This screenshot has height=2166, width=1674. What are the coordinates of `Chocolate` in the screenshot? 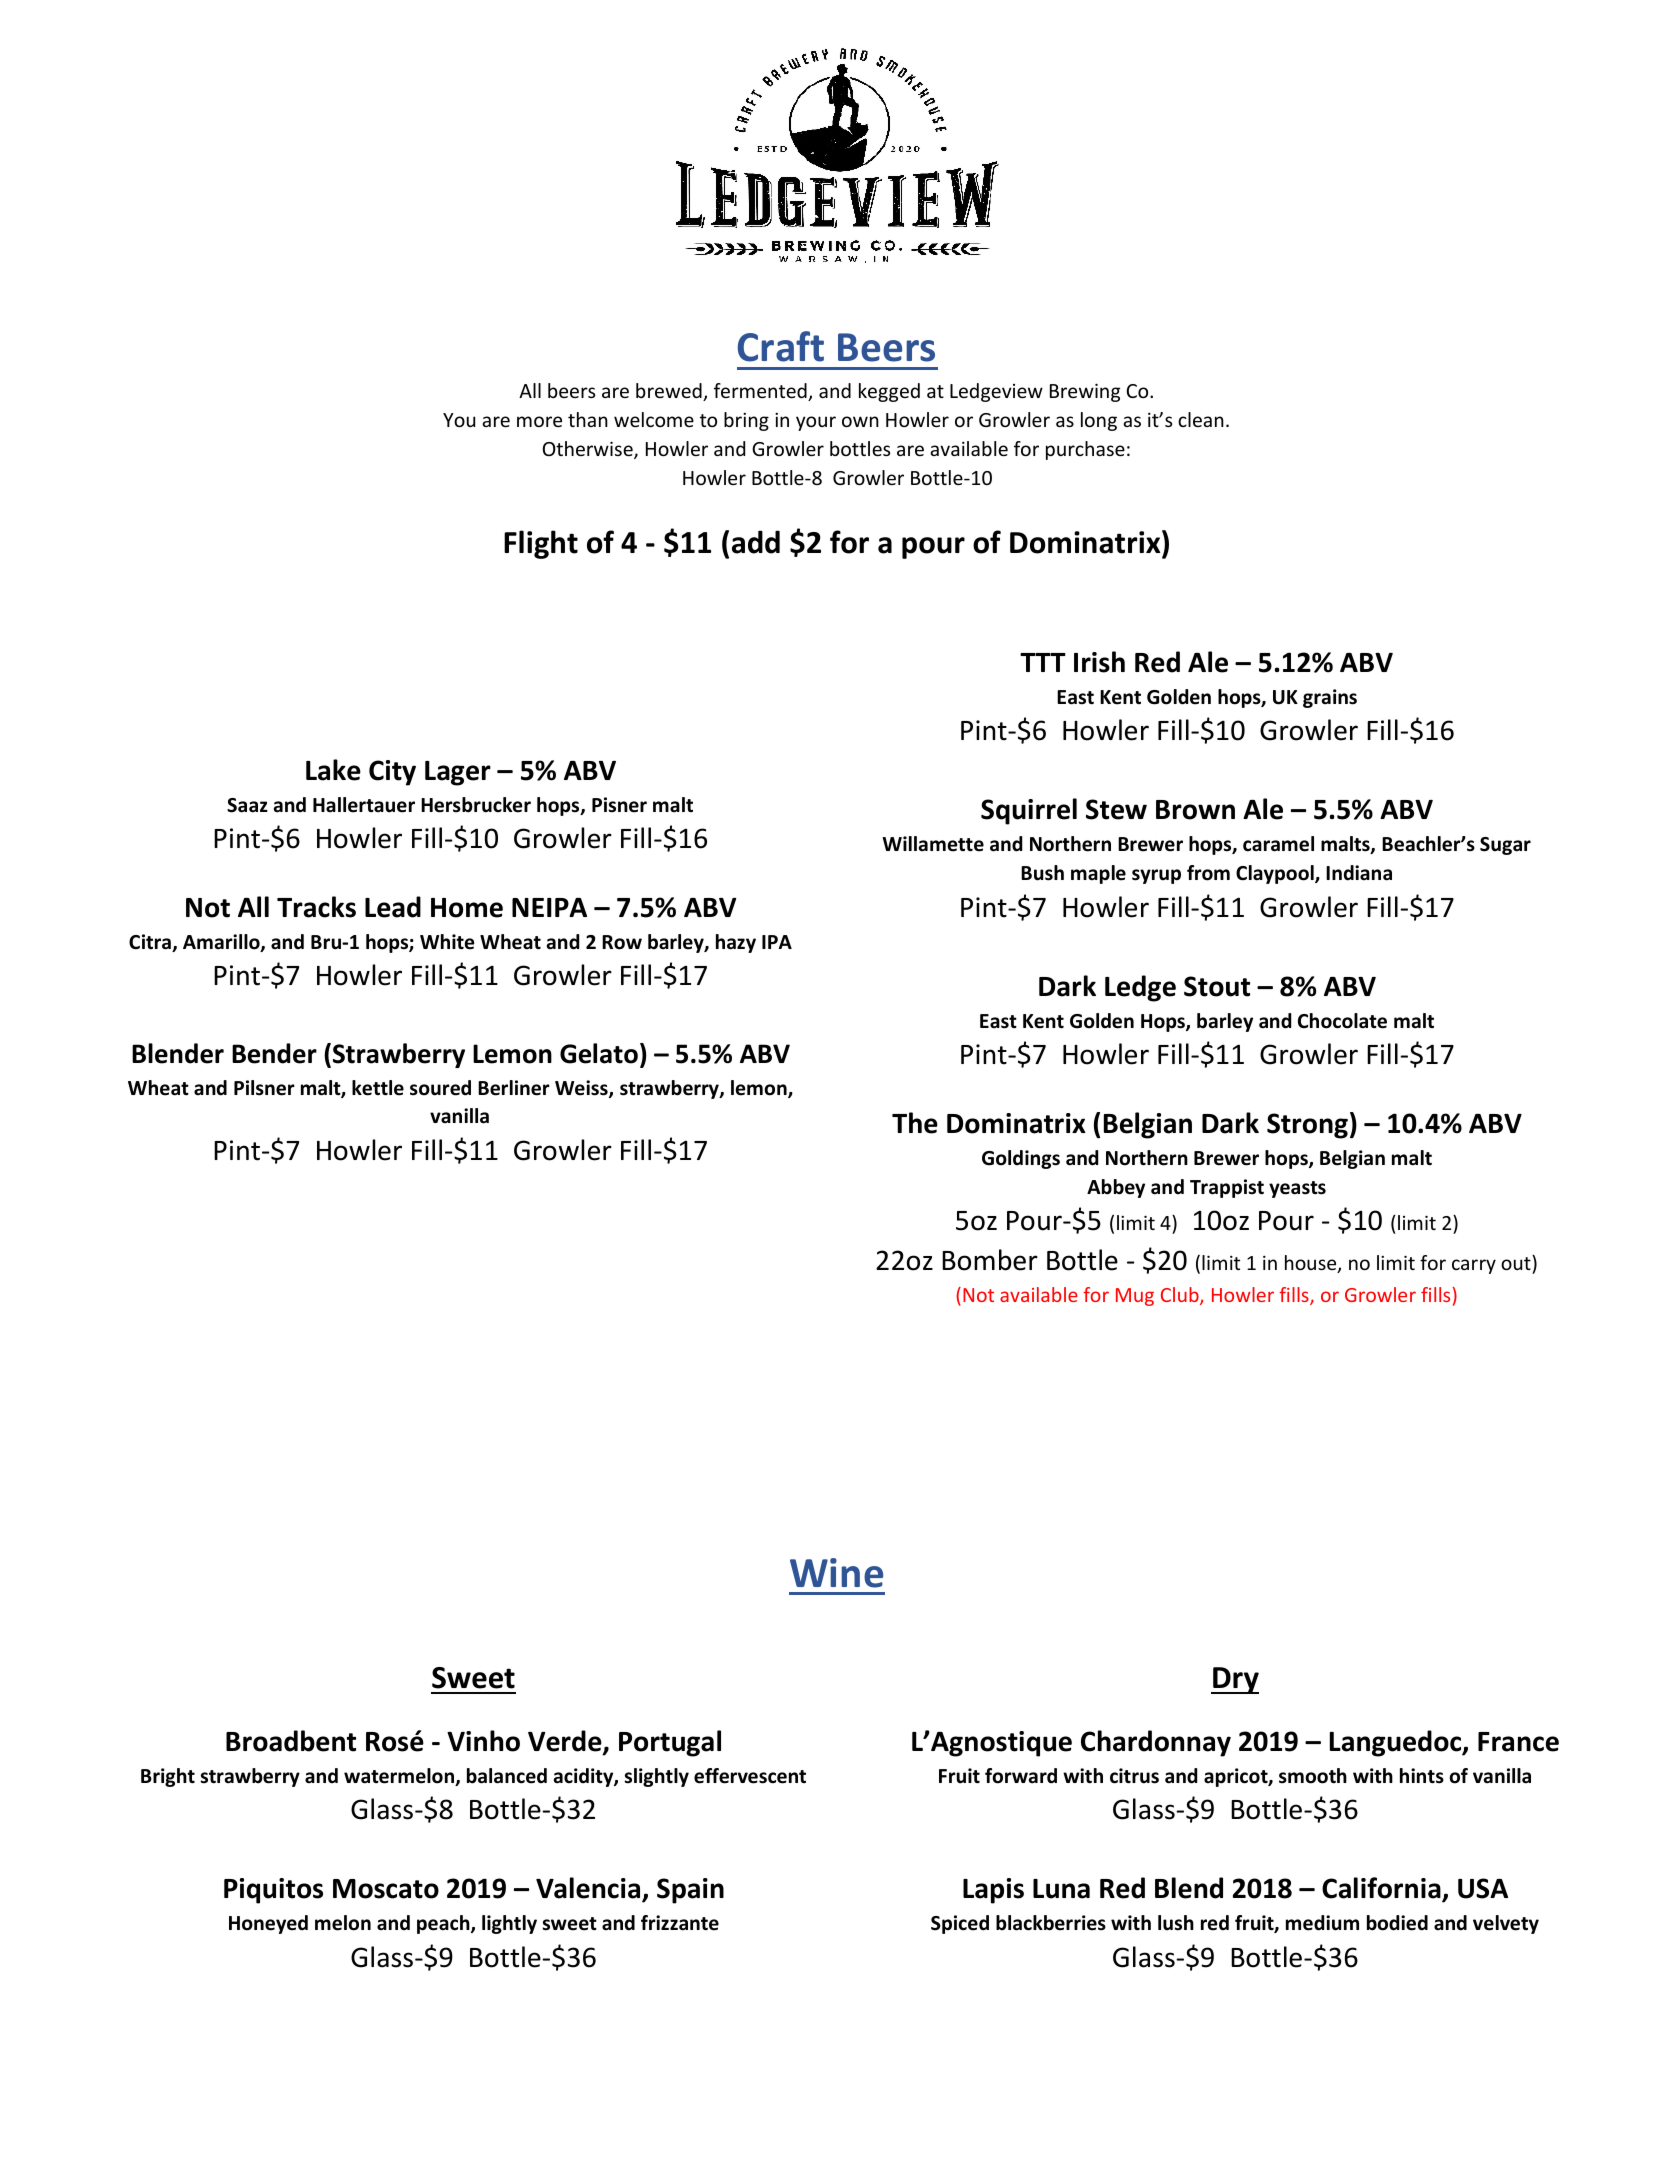 It's located at (1342, 1021).
